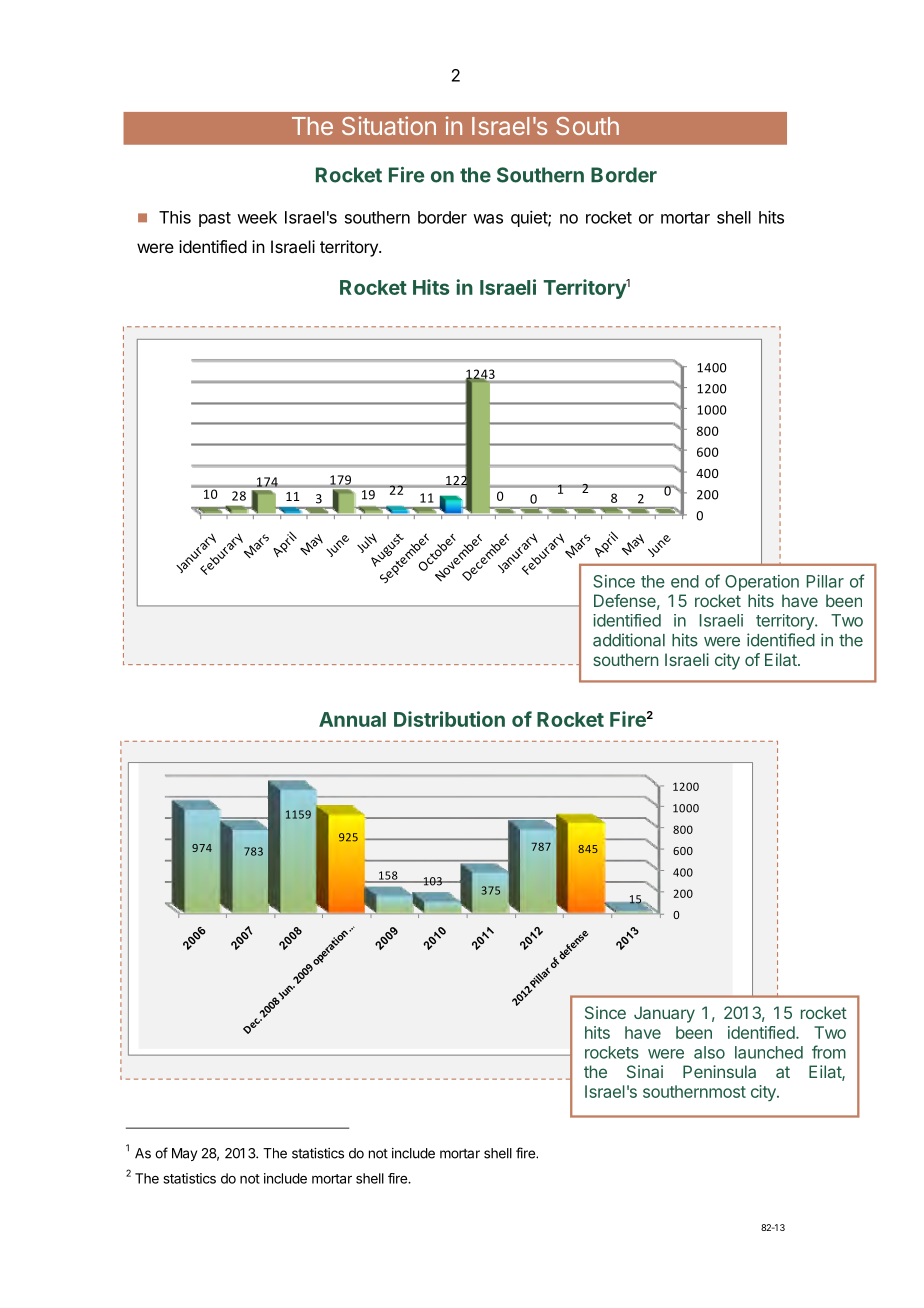  What do you see at coordinates (664, 1014) in the screenshot?
I see `January` at bounding box center [664, 1014].
